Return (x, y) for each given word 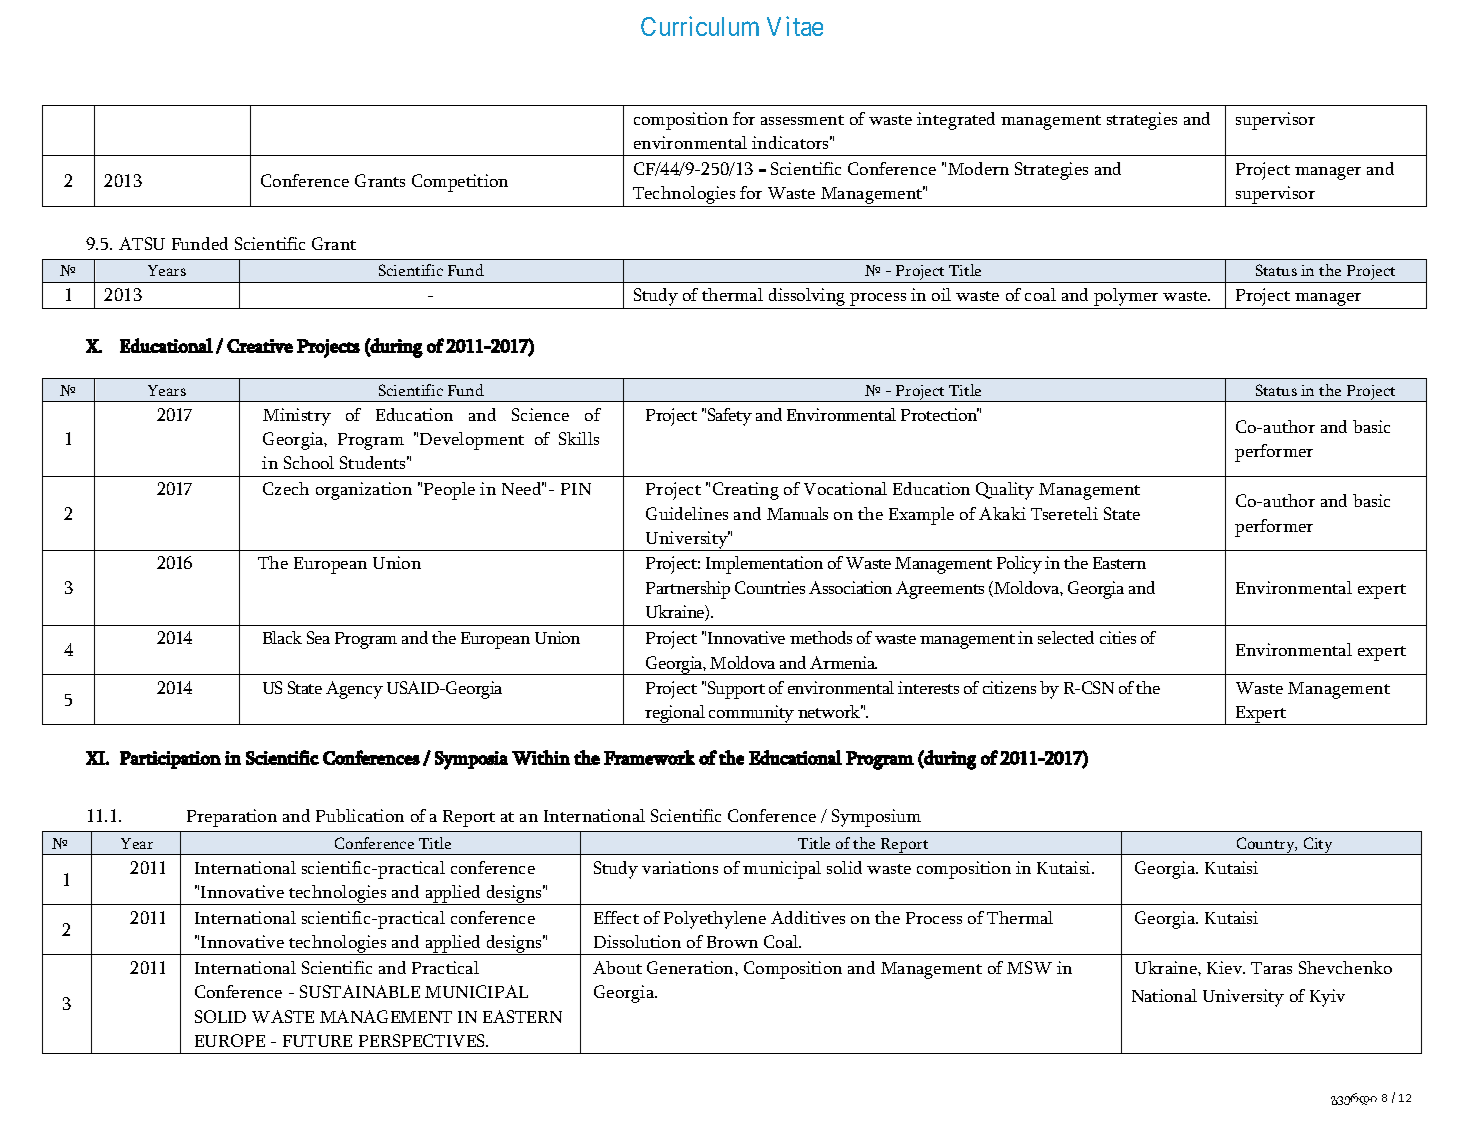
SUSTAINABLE (360, 991)
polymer (1127, 298)
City (1318, 846)
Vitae (795, 26)
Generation (691, 967)
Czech (286, 488)
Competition (460, 183)
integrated (956, 121)
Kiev (1226, 967)
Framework (649, 757)
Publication (360, 815)
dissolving (807, 298)
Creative (260, 346)
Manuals (797, 513)
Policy (1019, 565)
